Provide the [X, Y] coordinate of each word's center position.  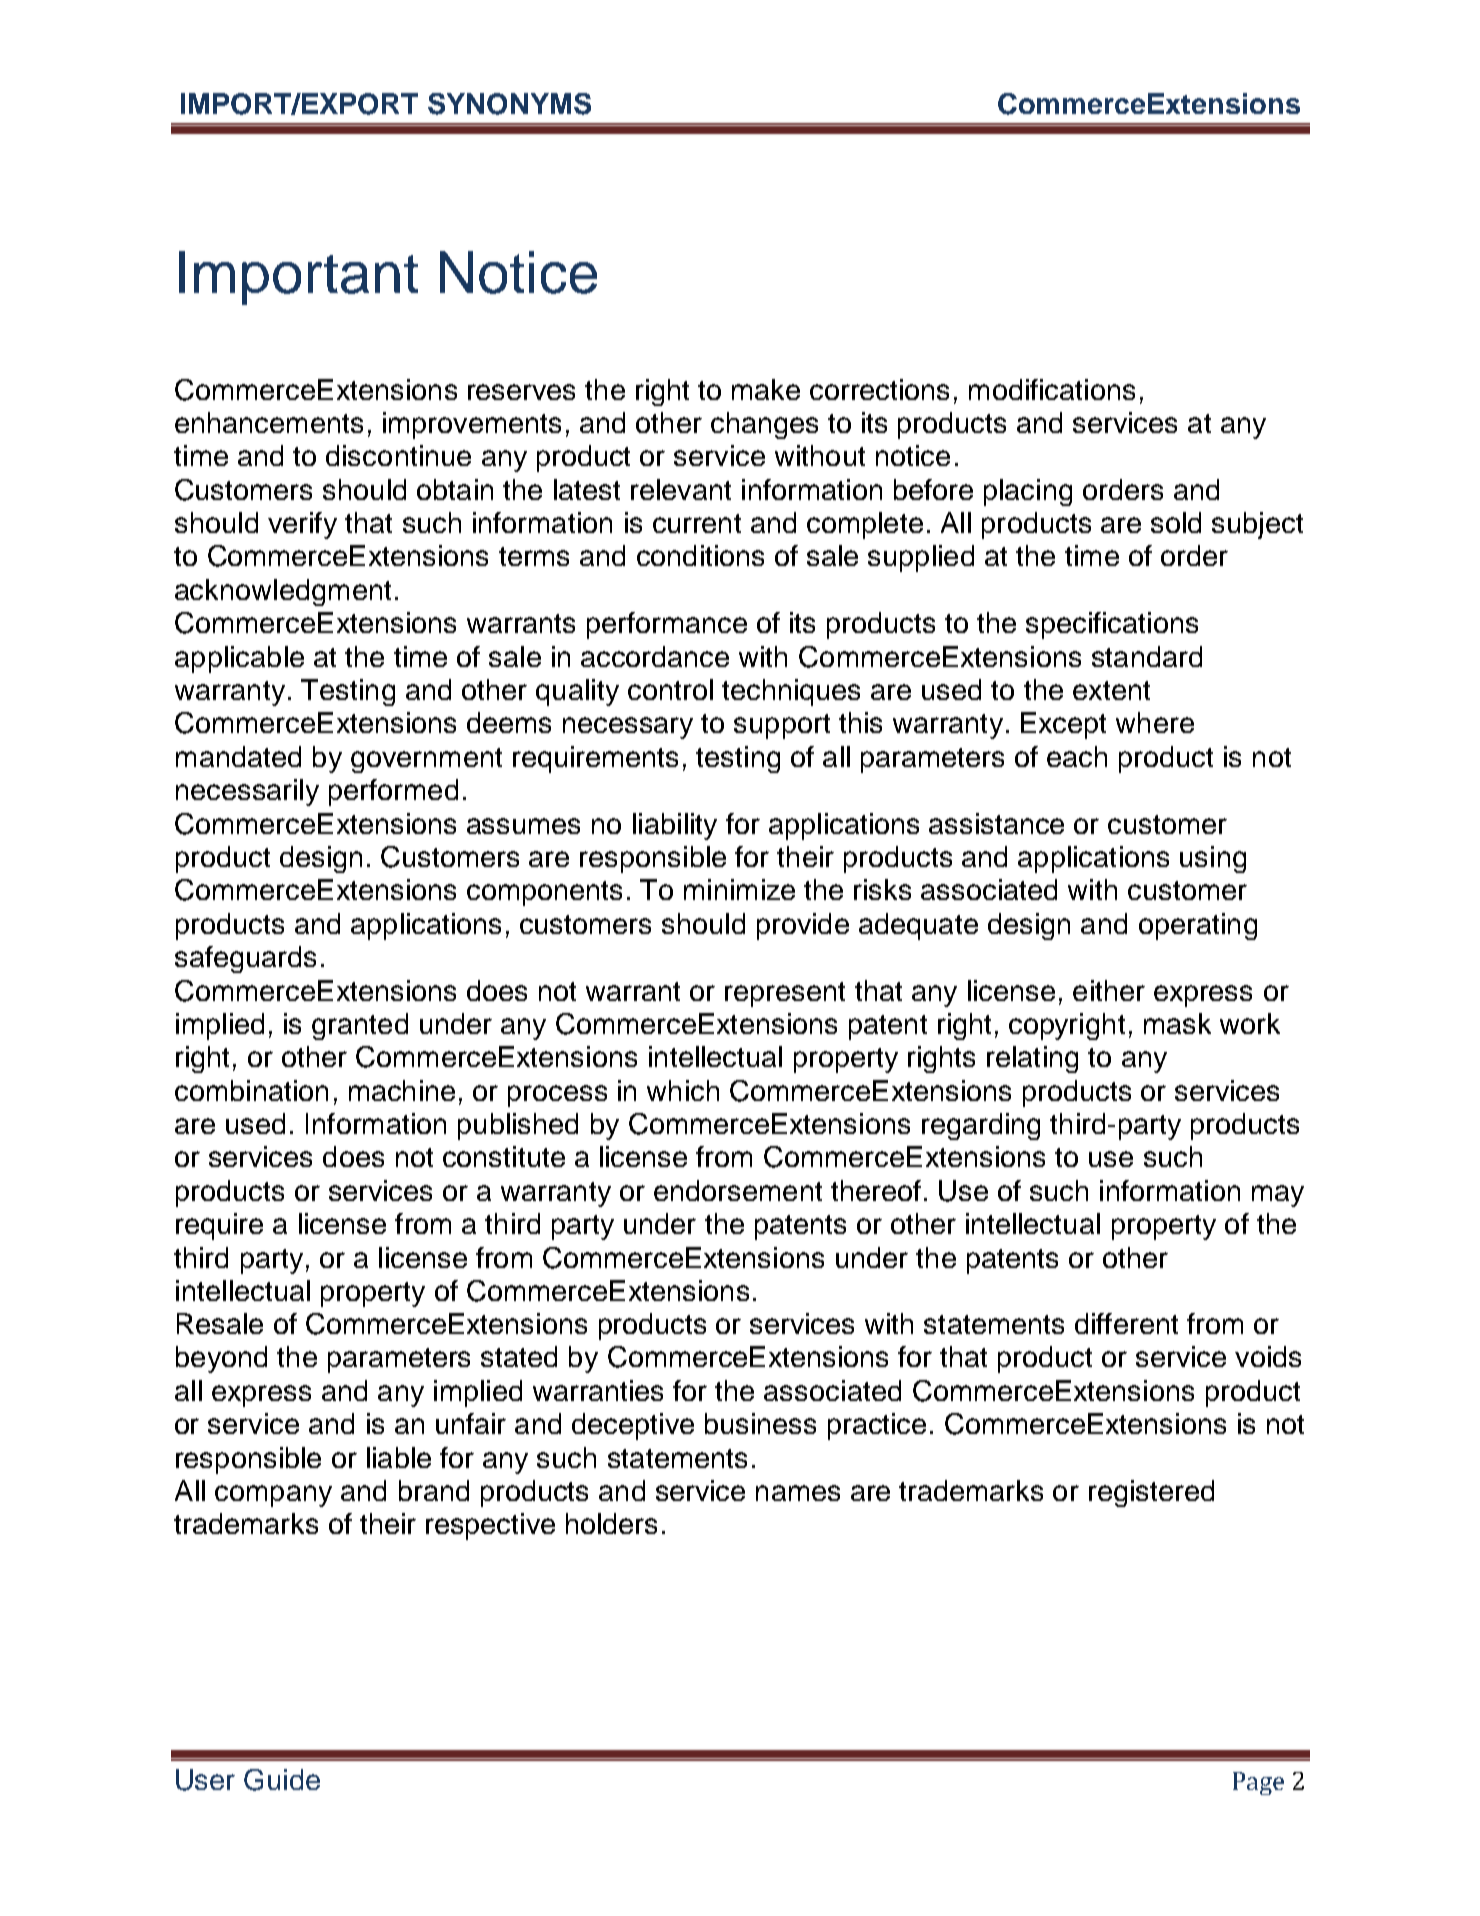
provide [803, 926]
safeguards [245, 959]
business [760, 1423]
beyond [221, 1359]
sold [1176, 522]
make [766, 389]
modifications [1052, 389]
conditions [700, 555]
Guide [282, 1780]
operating [1198, 926]
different [1126, 1323]
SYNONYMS [509, 104]
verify [302, 525]
